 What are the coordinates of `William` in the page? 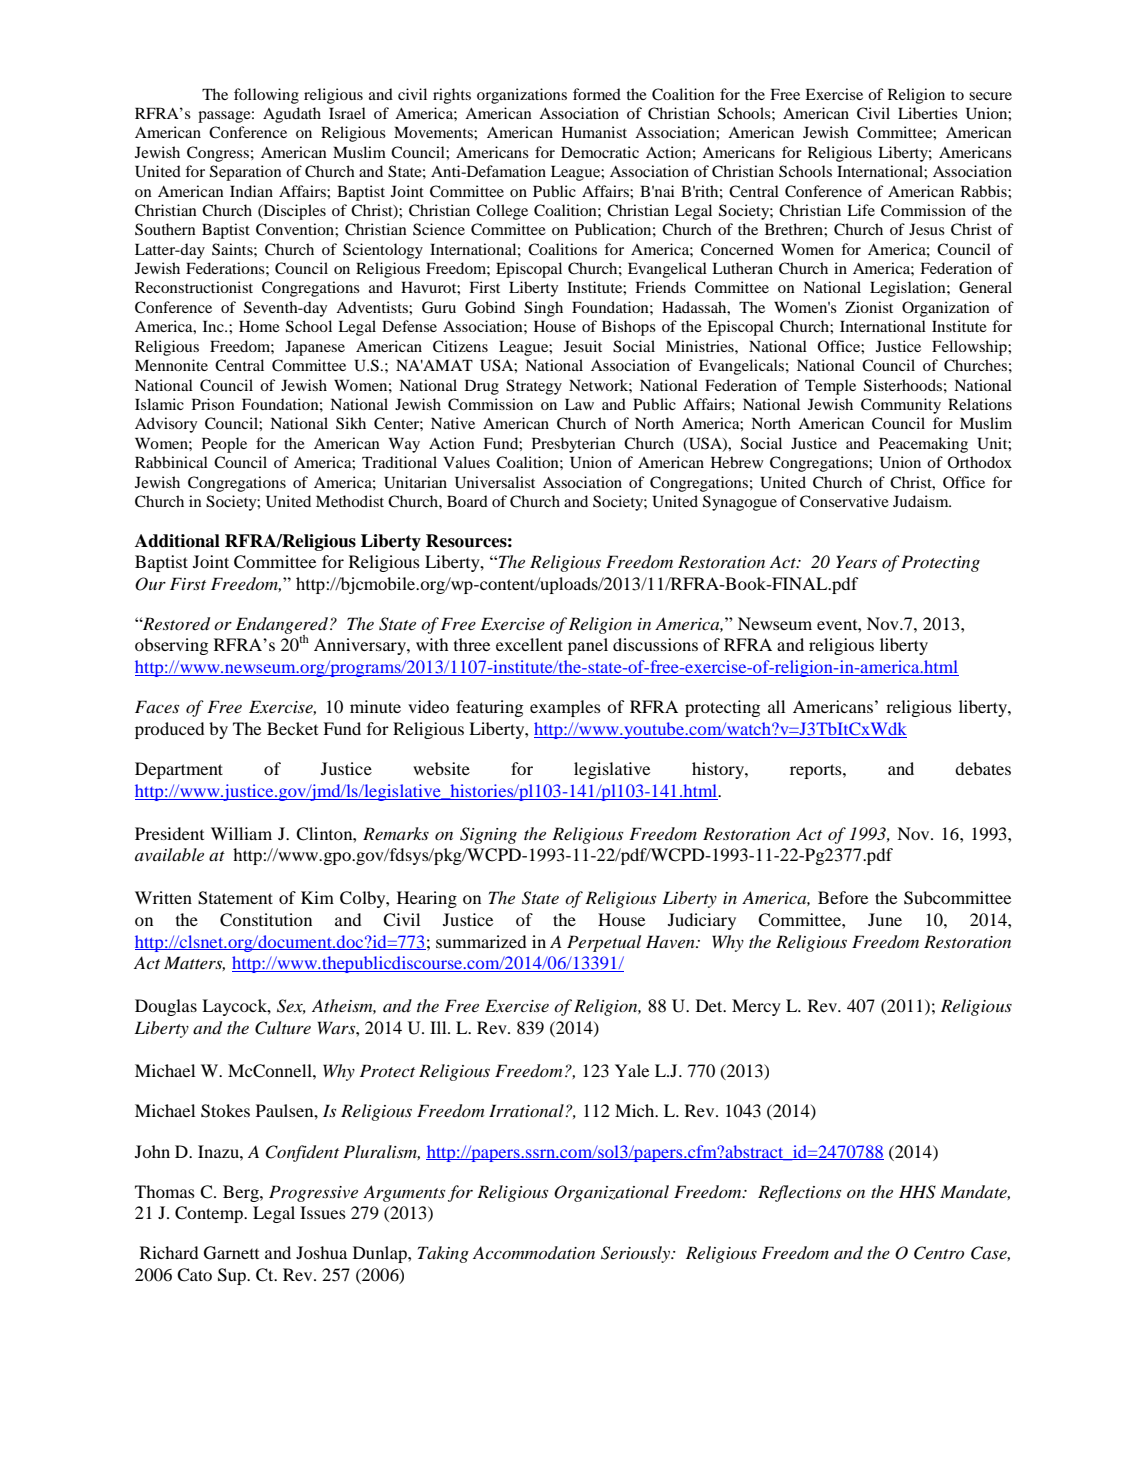 It's located at (241, 833).
